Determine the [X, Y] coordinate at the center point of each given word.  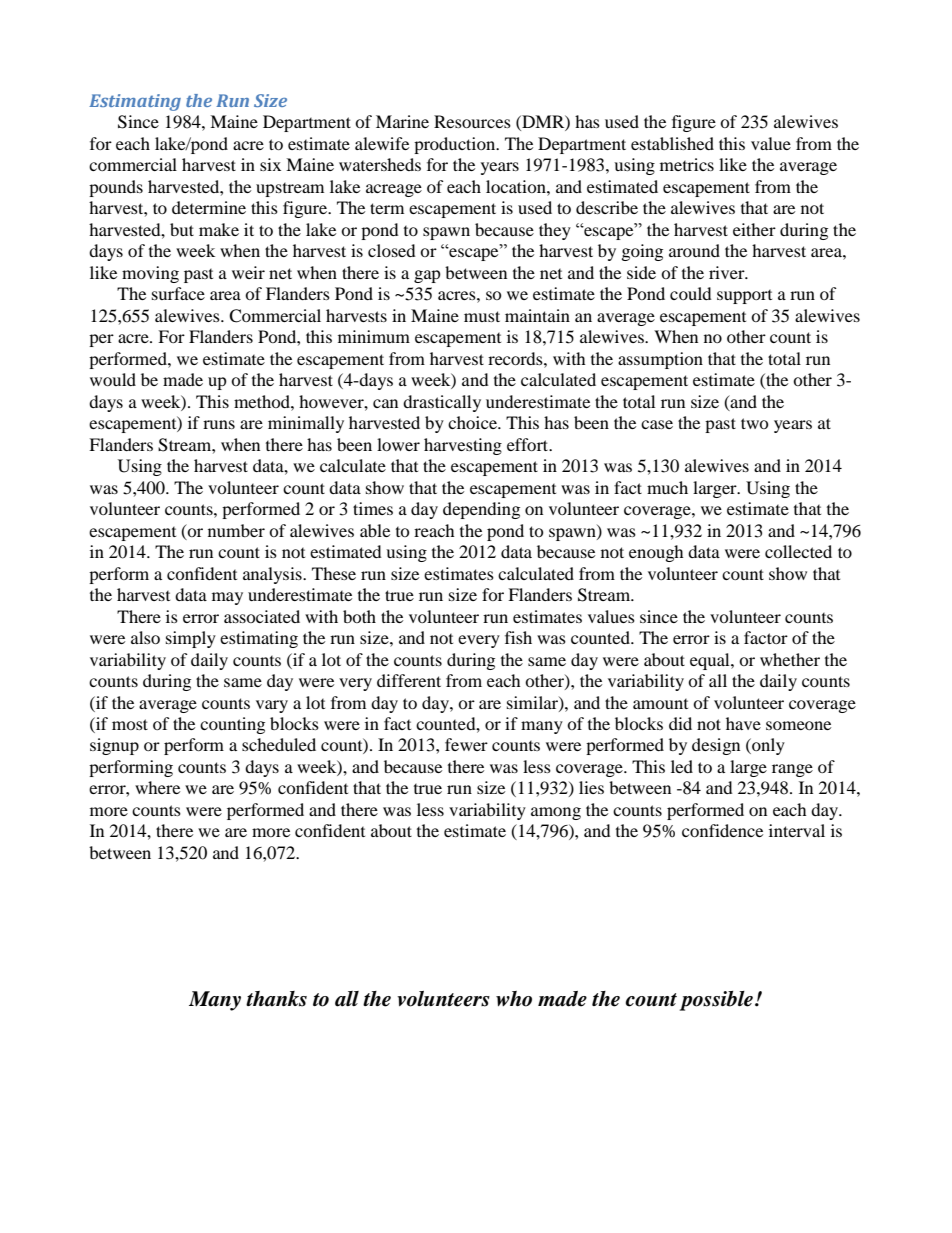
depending [481, 510]
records [516, 358]
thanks [276, 999]
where [157, 787]
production [456, 145]
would [113, 379]
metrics [687, 164]
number [236, 530]
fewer [466, 744]
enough [656, 553]
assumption [660, 360]
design [716, 746]
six [270, 164]
